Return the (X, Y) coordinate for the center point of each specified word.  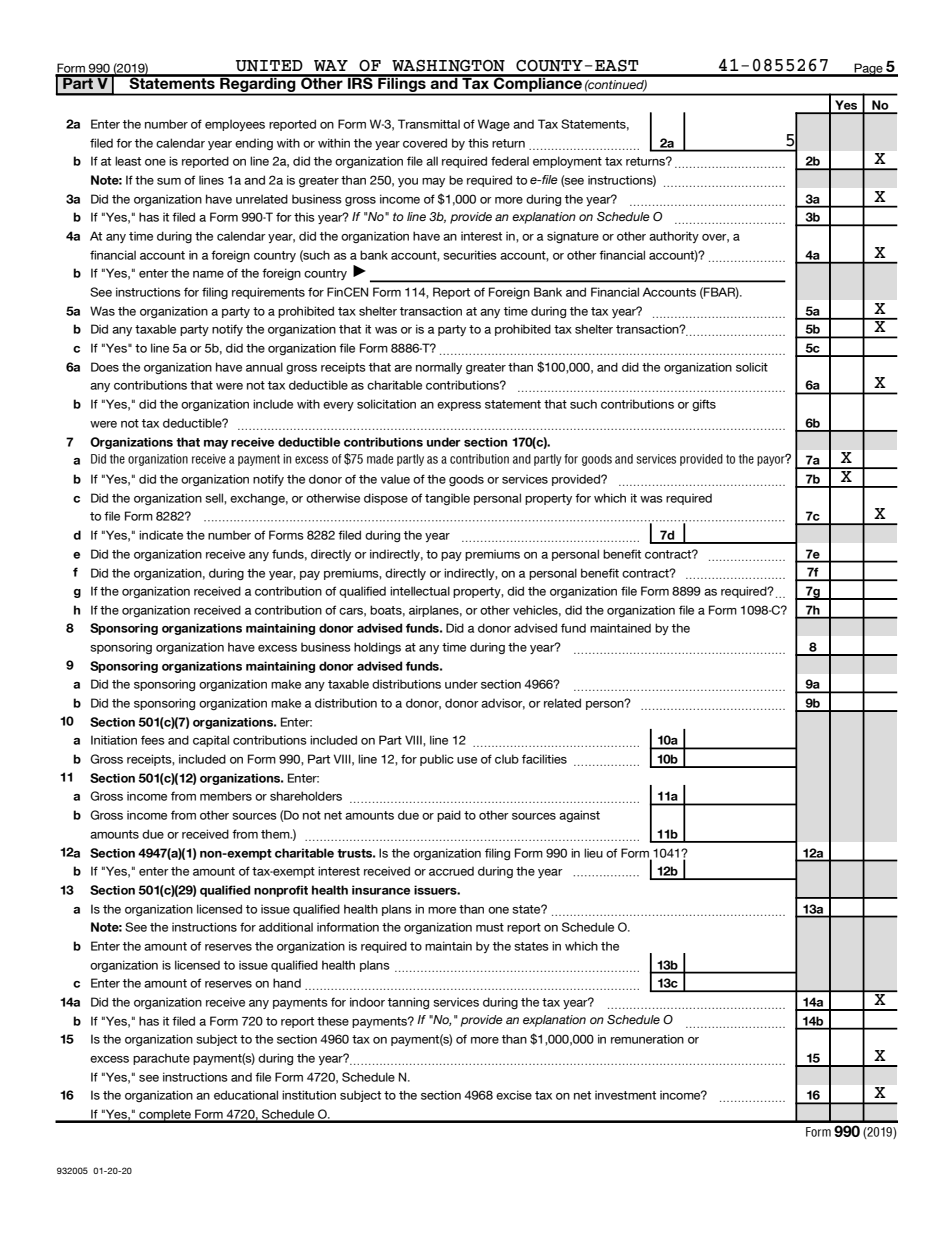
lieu (593, 853)
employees (235, 125)
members (226, 796)
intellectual (420, 591)
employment (567, 162)
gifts (704, 405)
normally (439, 368)
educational (246, 1095)
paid (449, 816)
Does (105, 367)
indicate (161, 535)
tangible (447, 499)
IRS (360, 82)
